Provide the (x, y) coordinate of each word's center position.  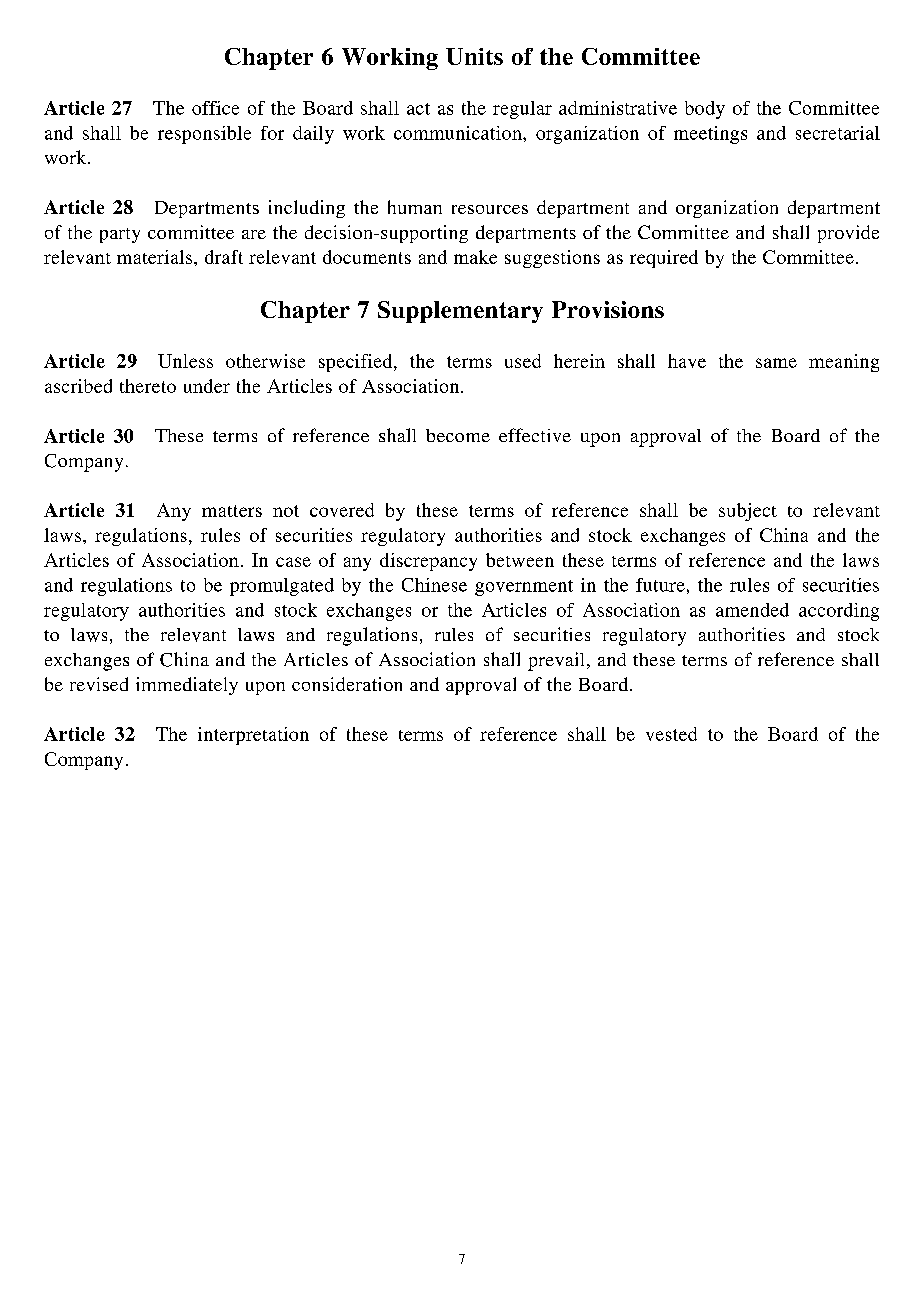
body (705, 110)
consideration (347, 684)
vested (671, 734)
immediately (187, 686)
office (215, 108)
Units (474, 56)
